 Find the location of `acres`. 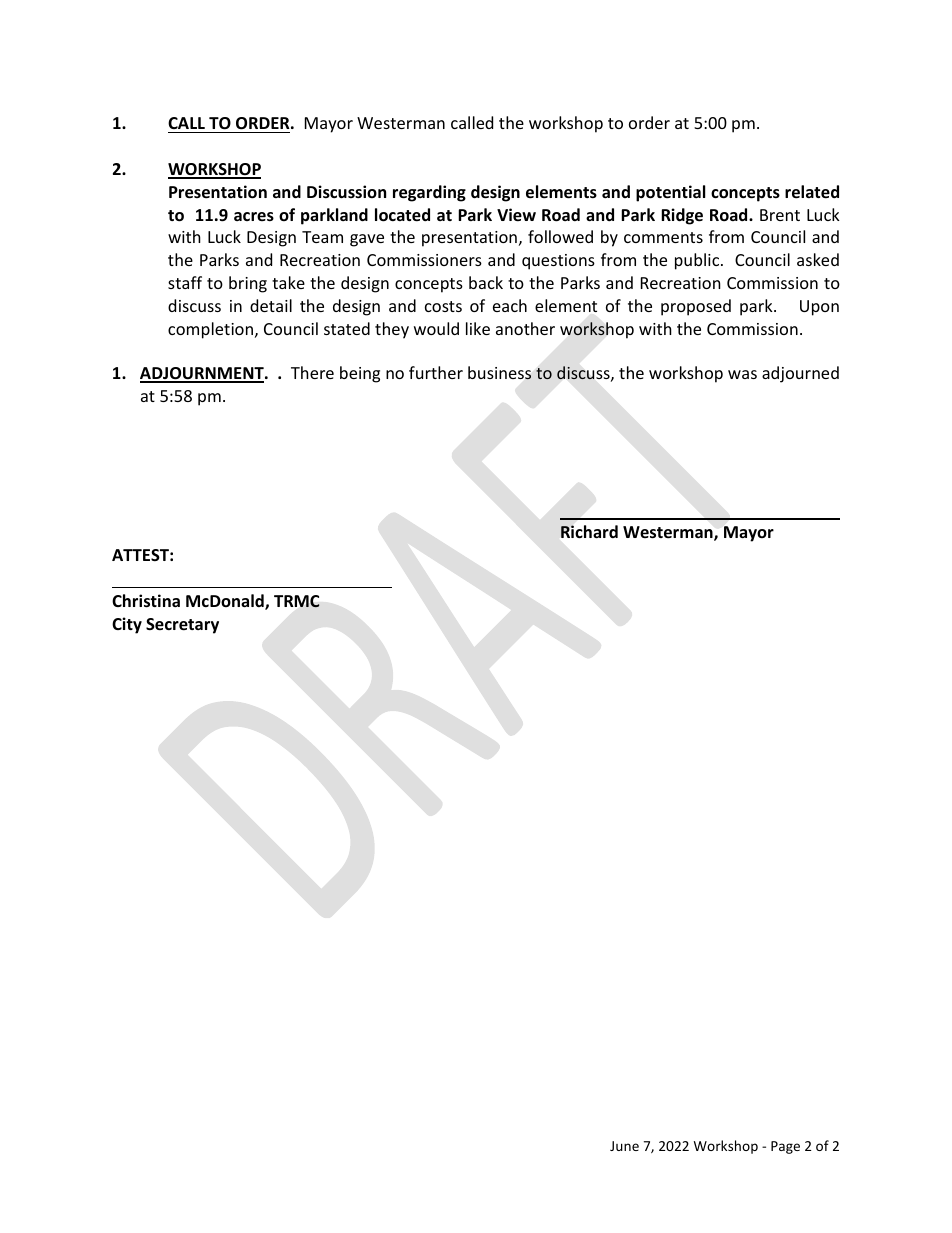

acres is located at coordinates (254, 217).
